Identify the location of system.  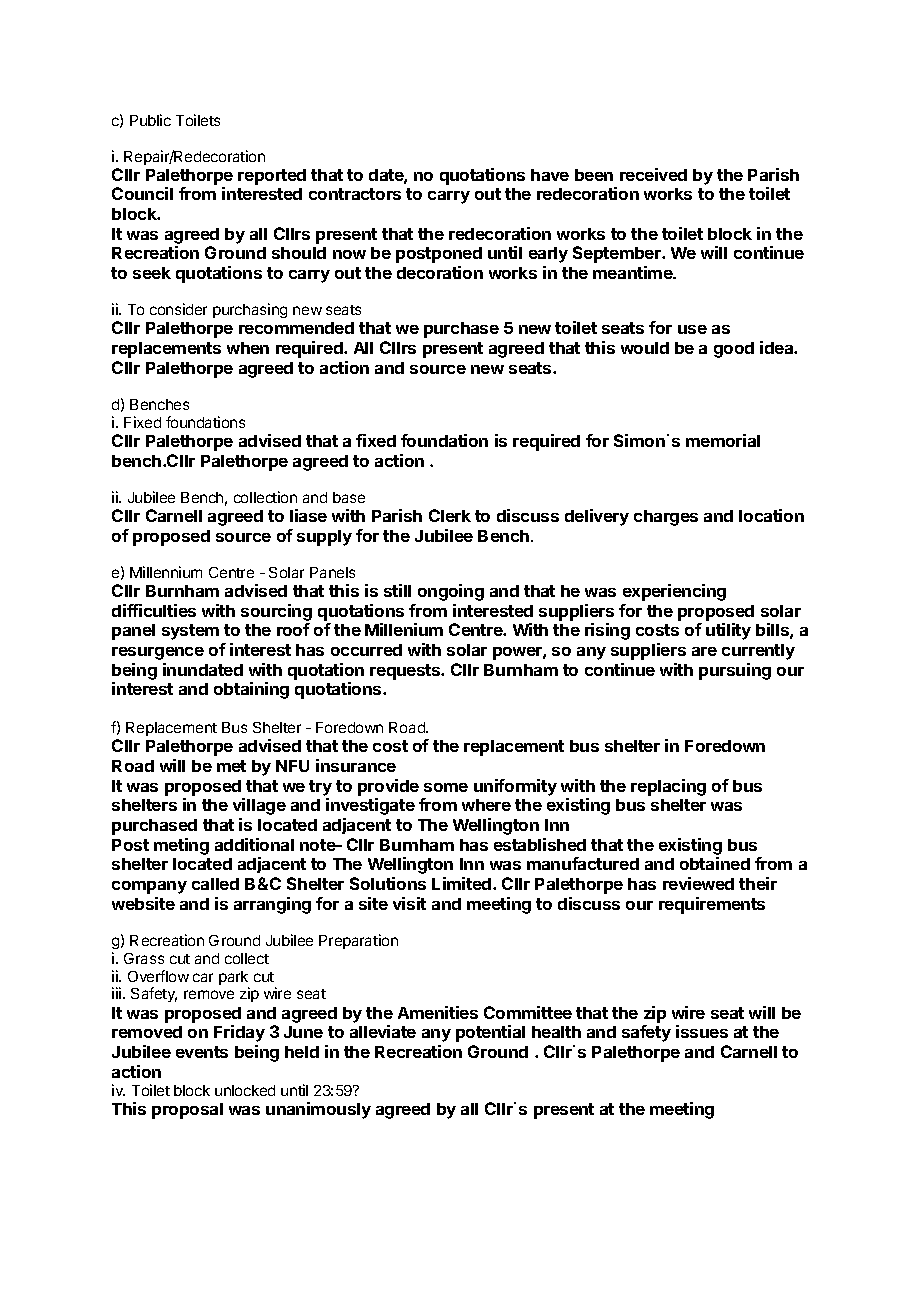
(190, 632).
